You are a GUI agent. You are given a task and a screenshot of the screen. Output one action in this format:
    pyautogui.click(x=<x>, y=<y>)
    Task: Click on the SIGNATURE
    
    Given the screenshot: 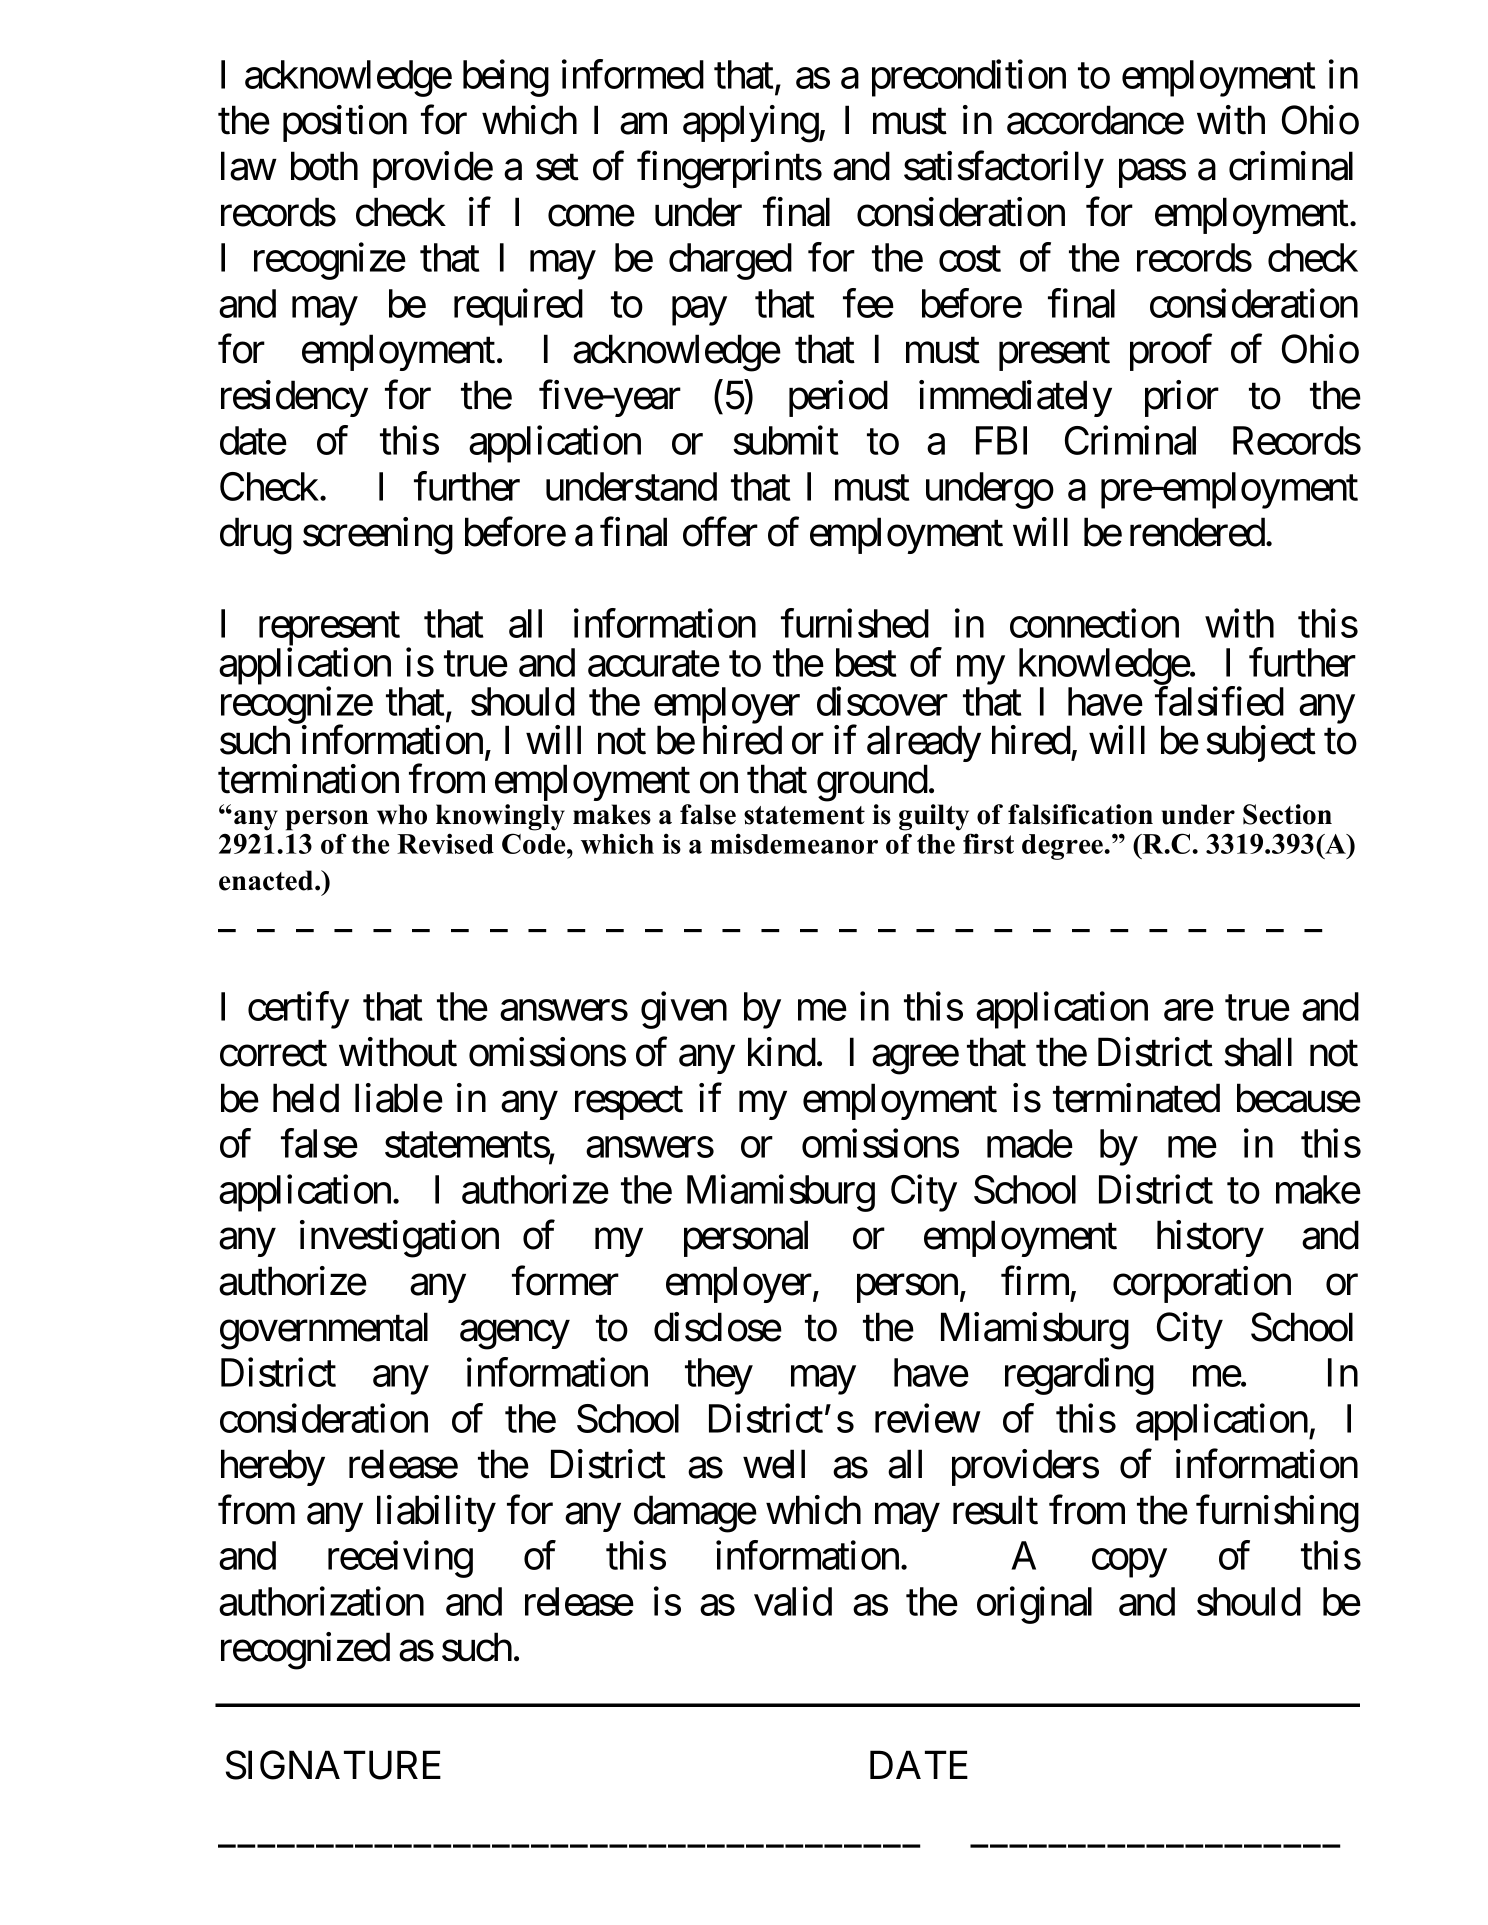 What is the action you would take?
    pyautogui.click(x=333, y=1765)
